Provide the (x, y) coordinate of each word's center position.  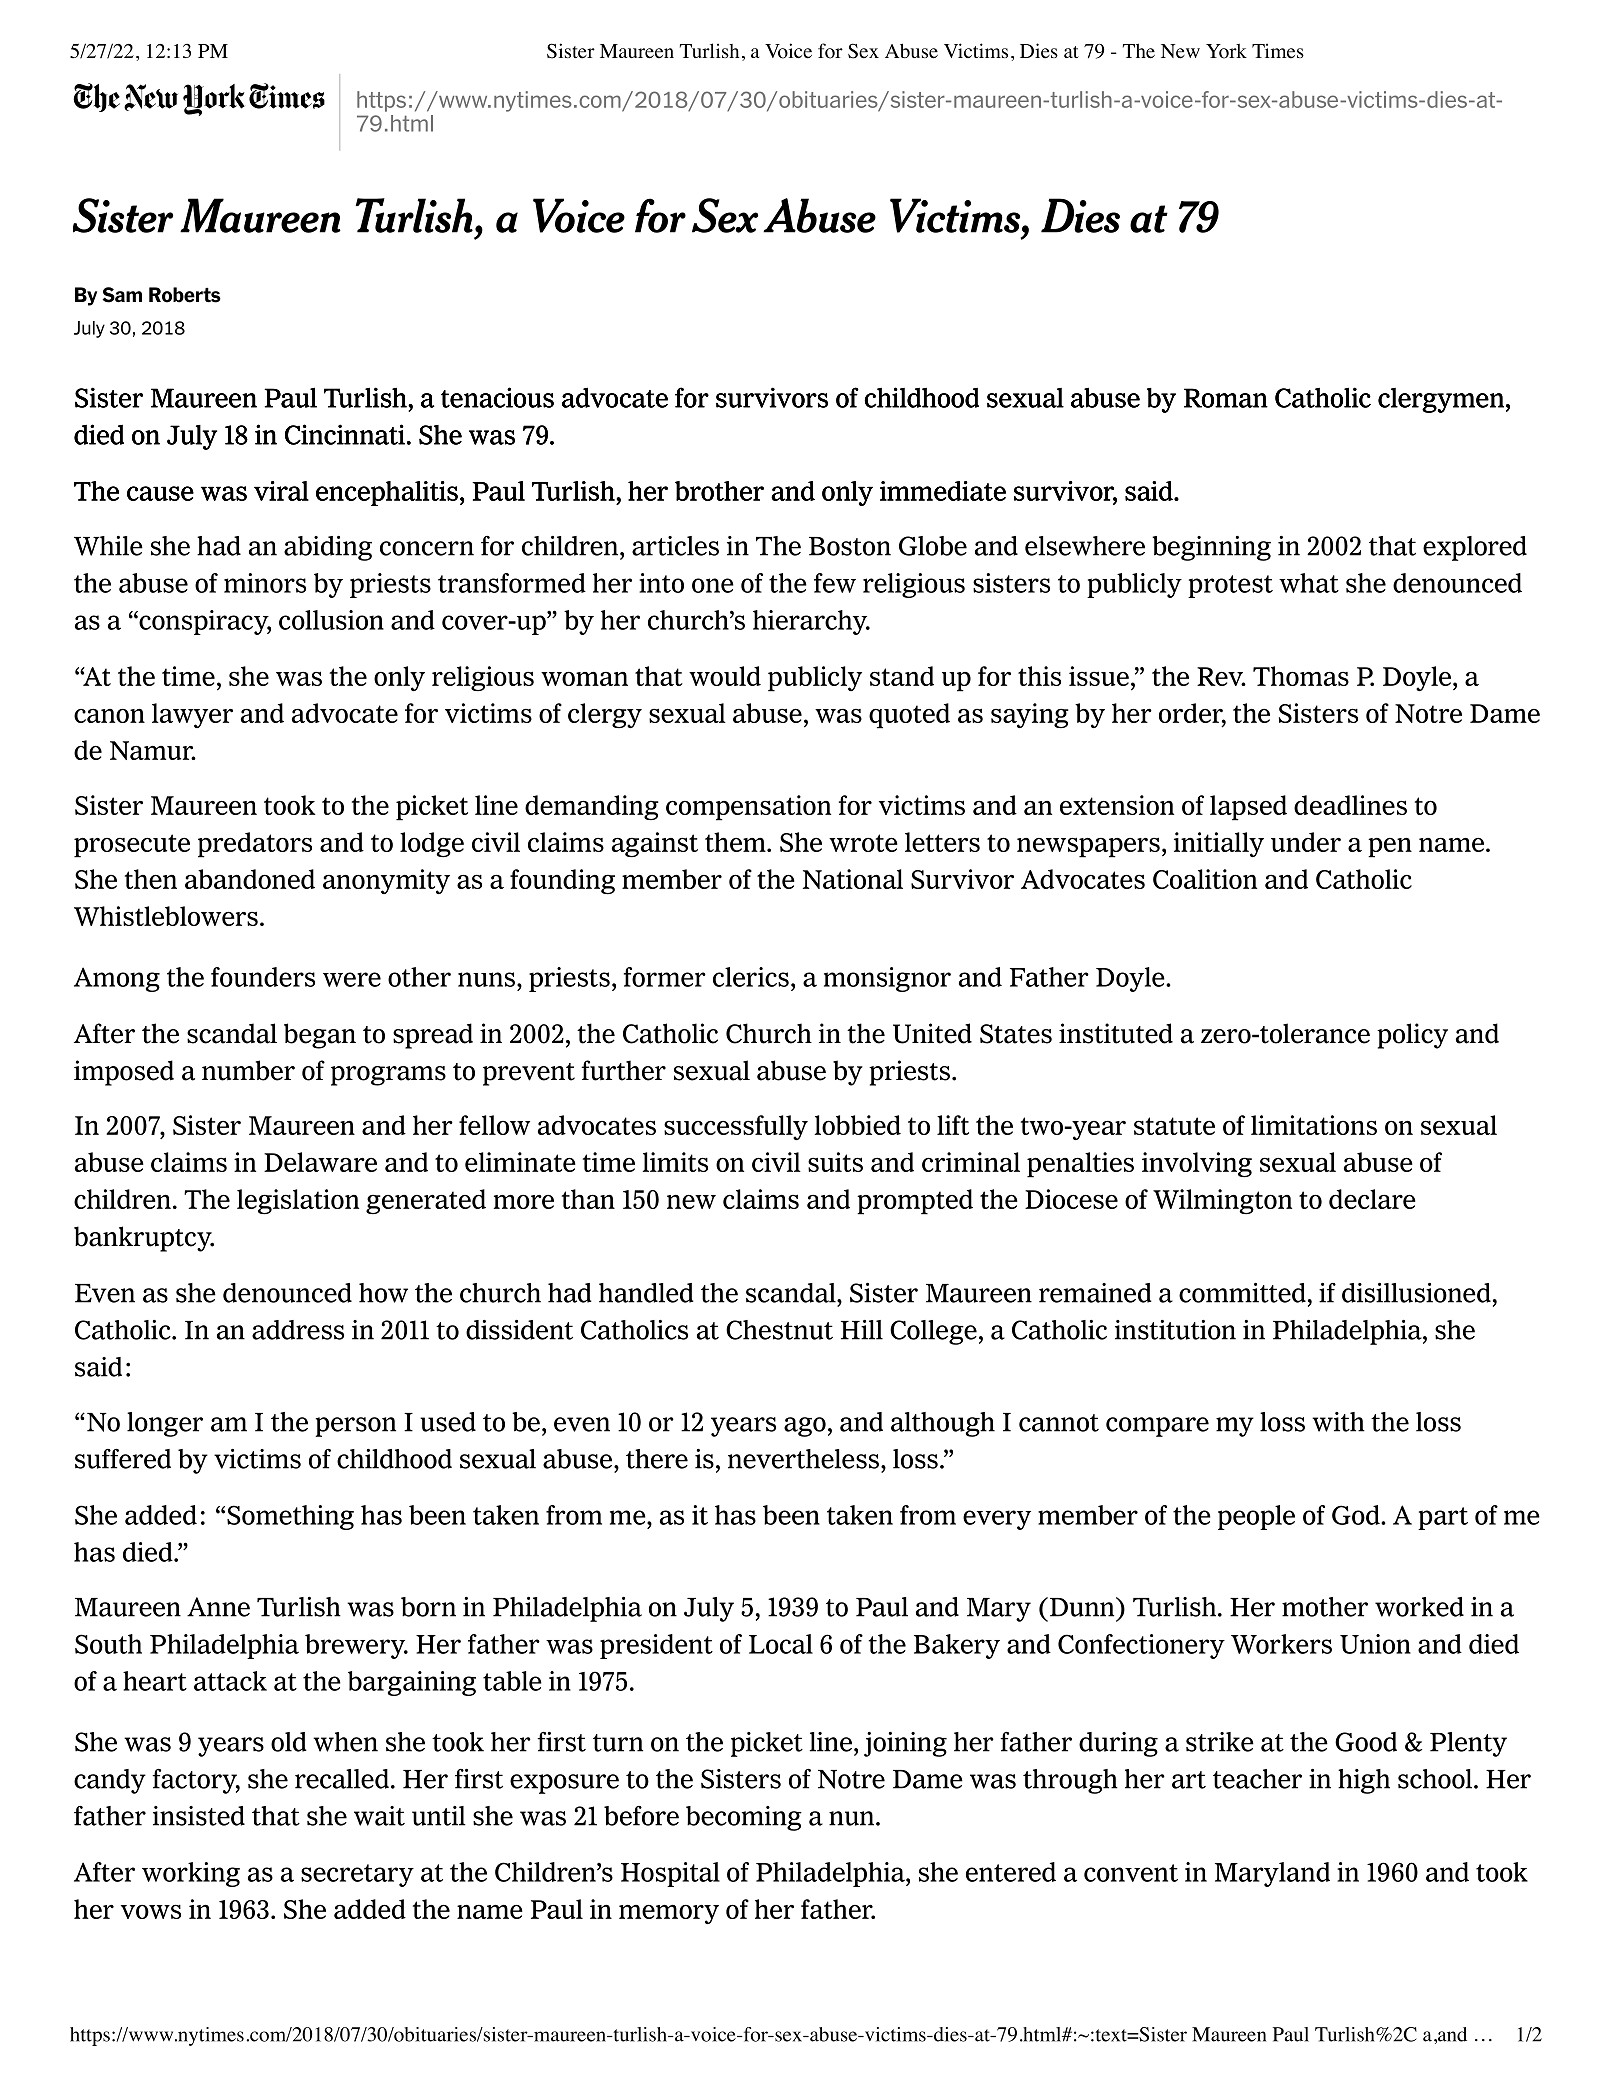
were (352, 979)
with (1338, 1422)
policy (1412, 1036)
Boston (850, 546)
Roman (1226, 398)
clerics (751, 977)
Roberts (185, 295)
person (355, 1427)
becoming (744, 1818)
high (1364, 1781)
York (1226, 51)
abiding (328, 548)
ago (805, 1427)
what (1309, 583)
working (191, 1874)
